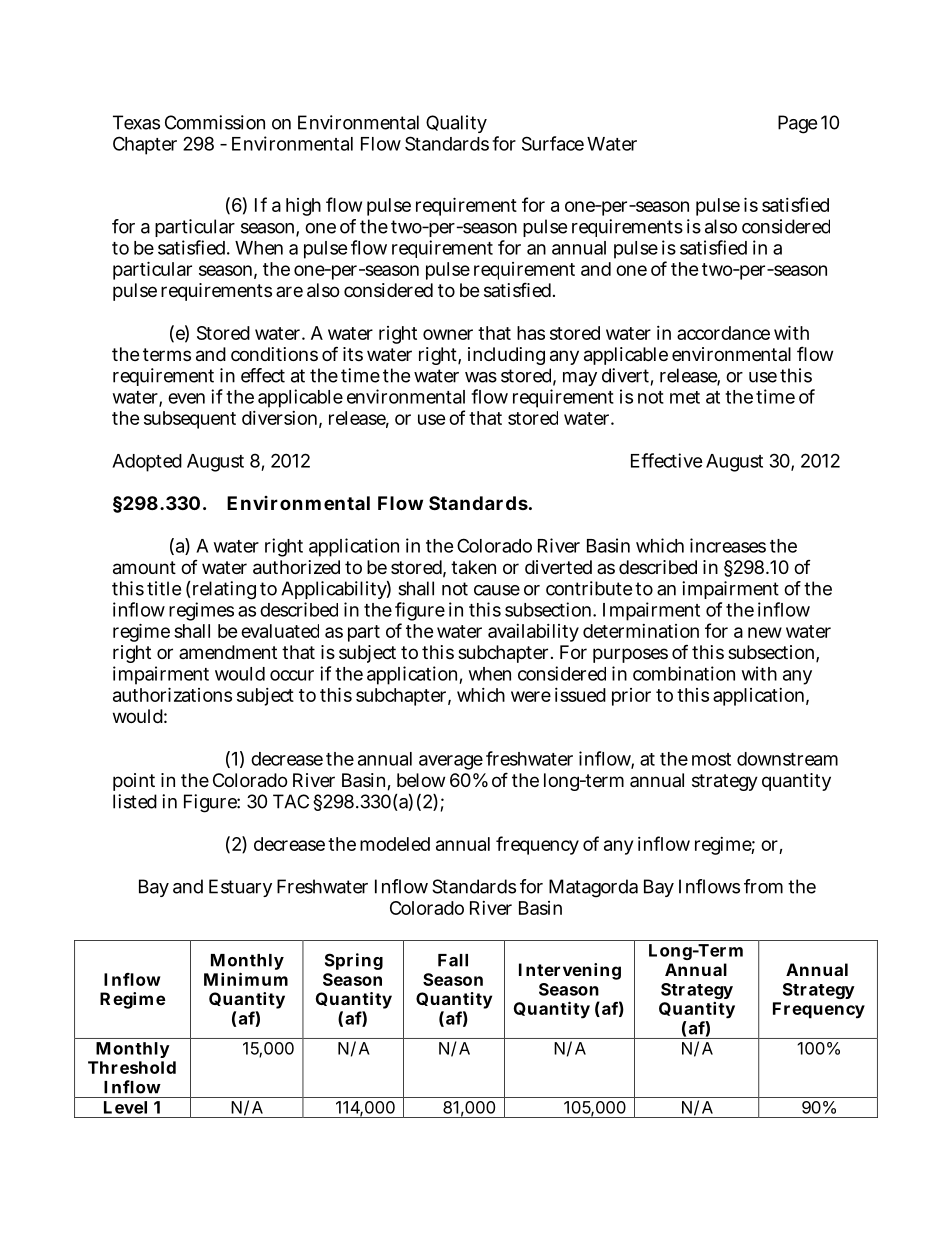 This page has width=952, height=1233. Describe the element at coordinates (186, 398) in the page. I see `even` at that location.
